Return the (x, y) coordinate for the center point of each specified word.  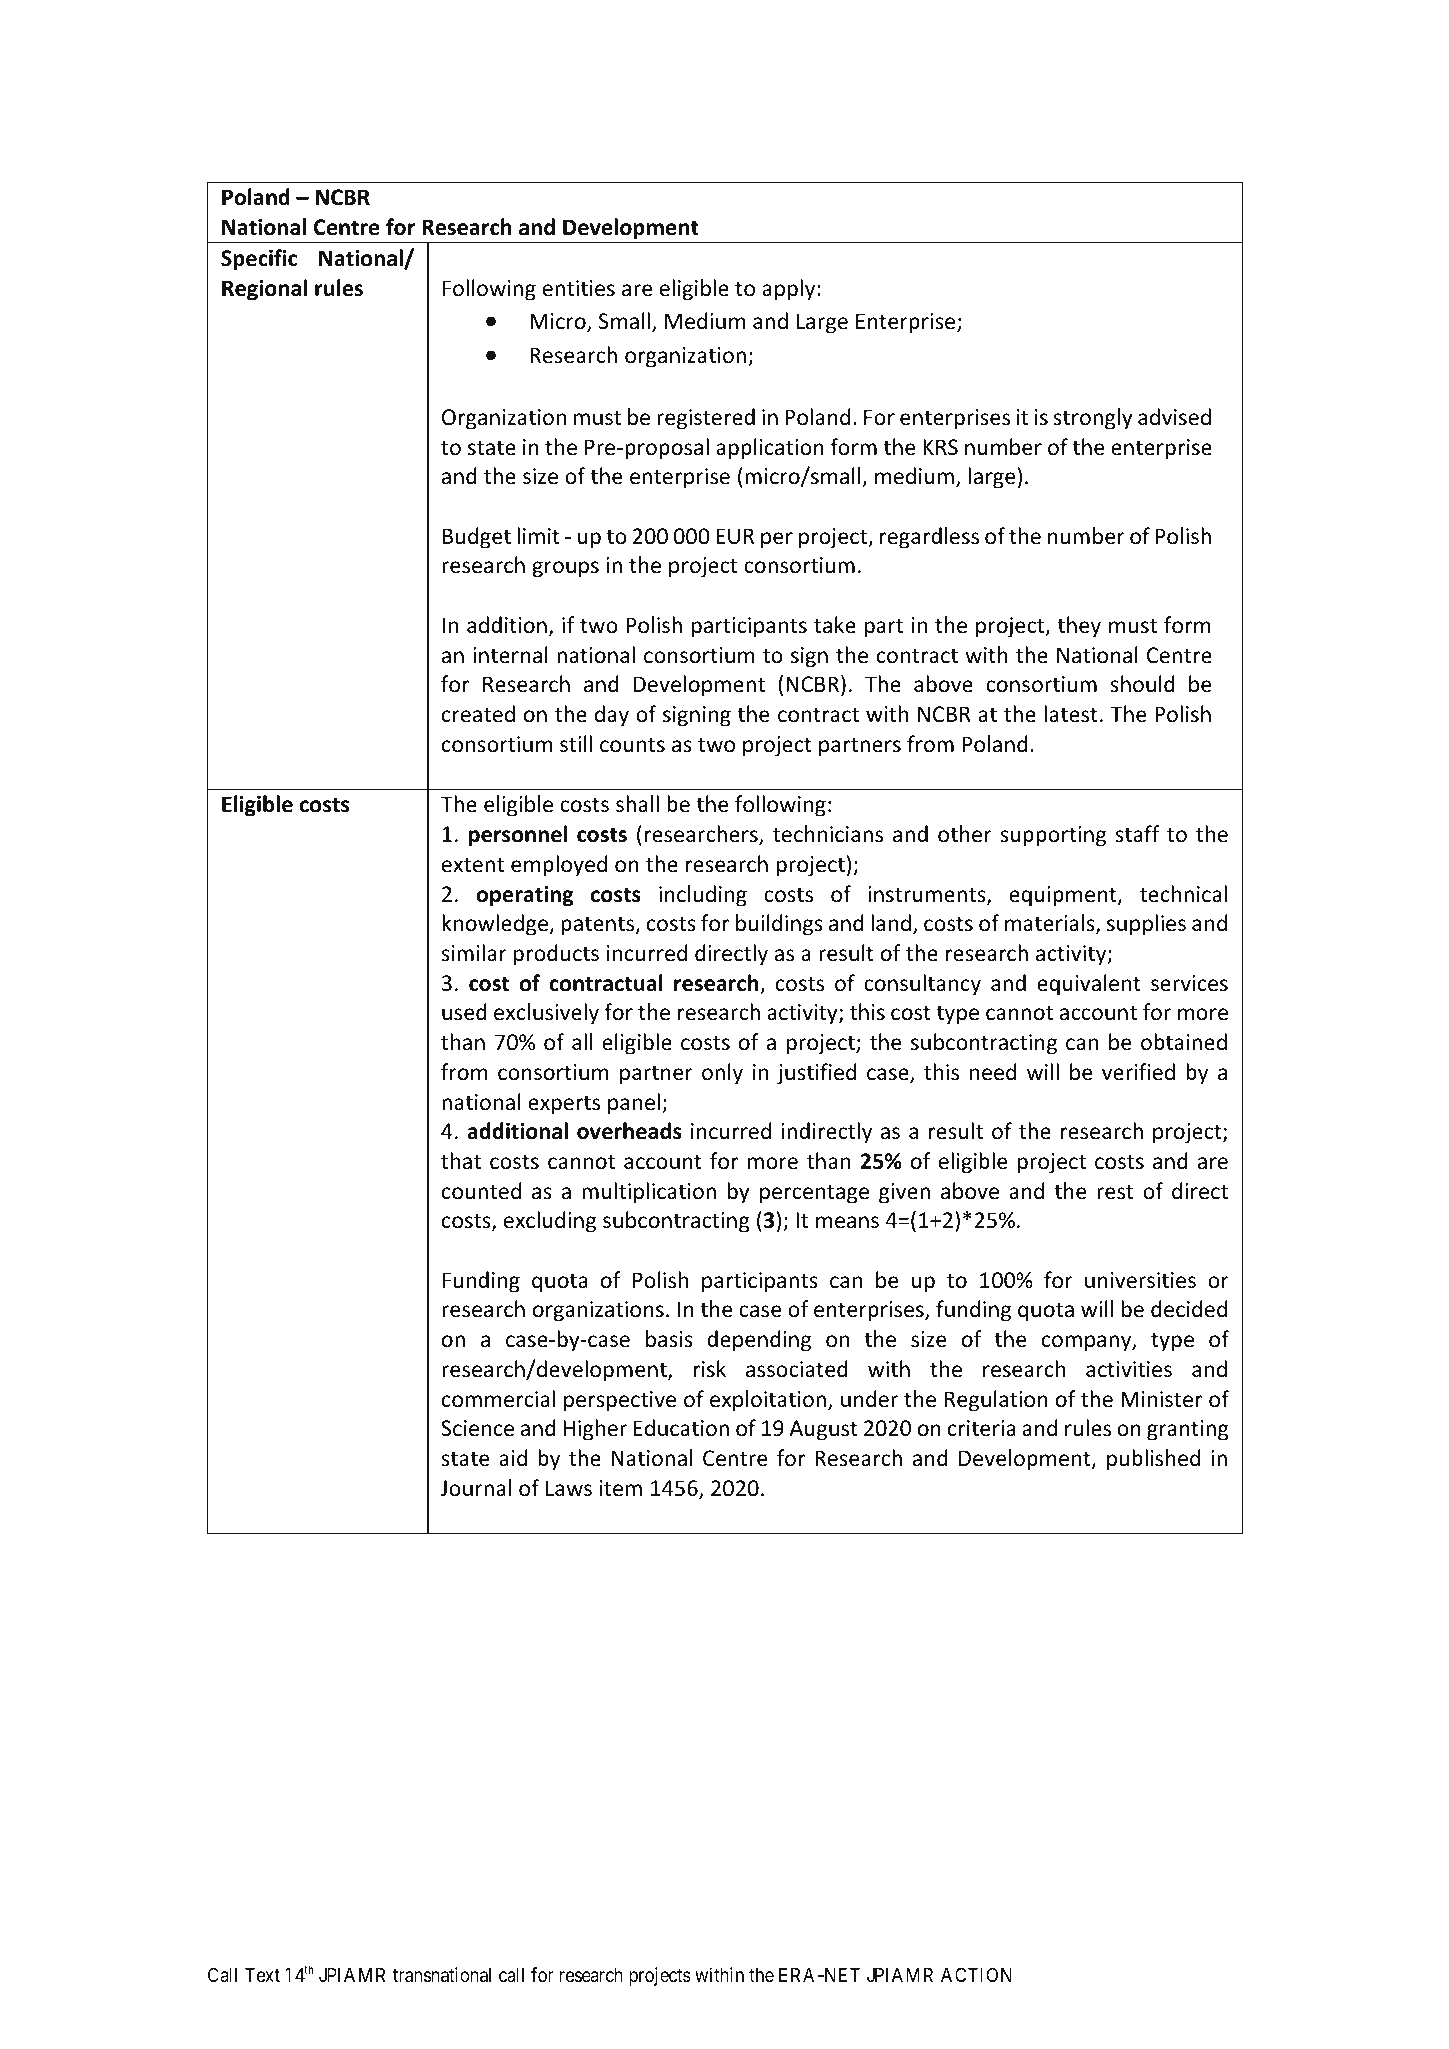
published (1153, 1460)
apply (790, 290)
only (722, 1074)
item (621, 1488)
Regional (264, 290)
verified (1138, 1072)
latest (1071, 714)
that (461, 1160)
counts (632, 745)
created (478, 714)
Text (262, 1975)
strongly (1093, 419)
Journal (476, 1488)
